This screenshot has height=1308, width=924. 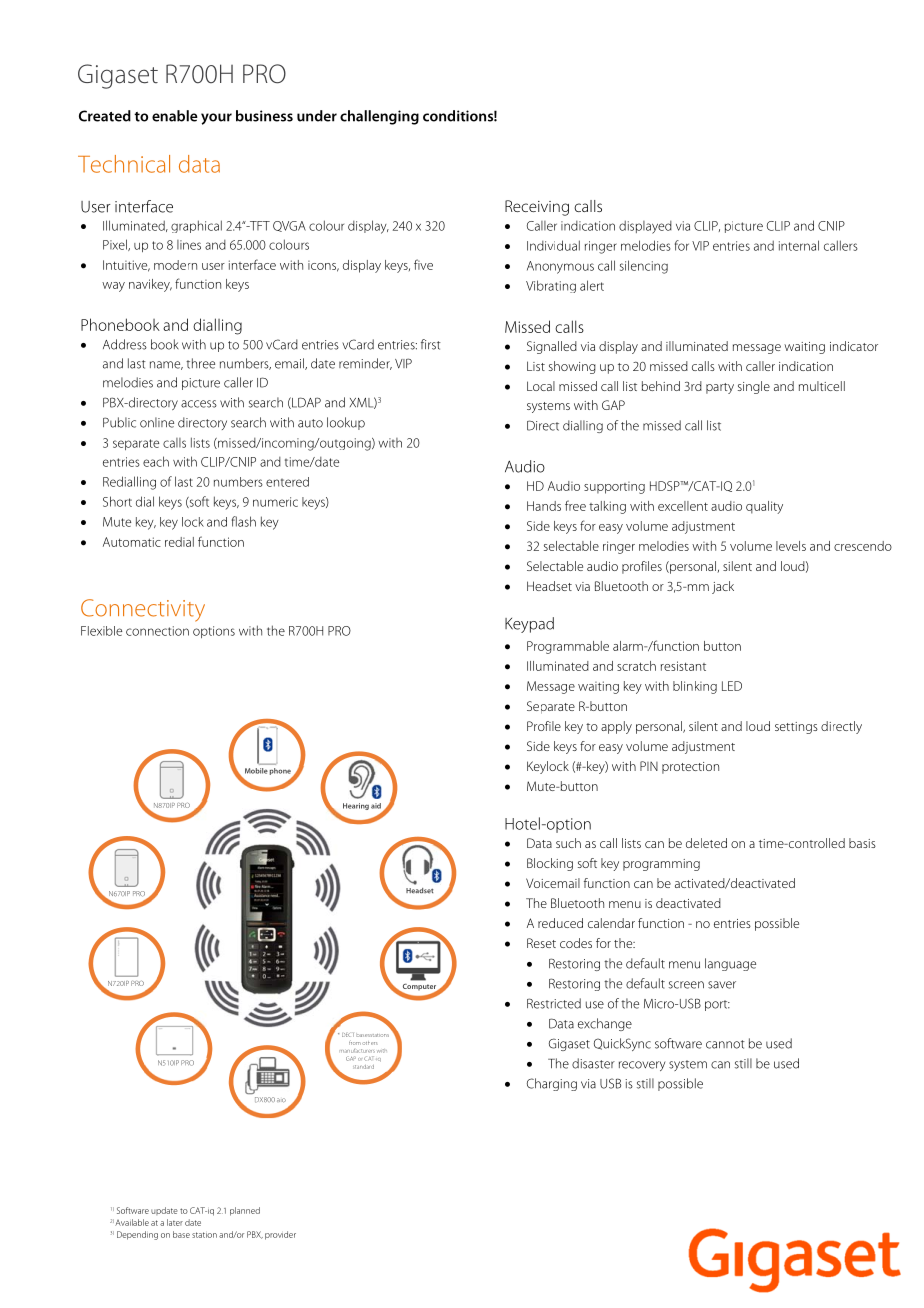 I want to click on Receiving, so click(x=537, y=208).
